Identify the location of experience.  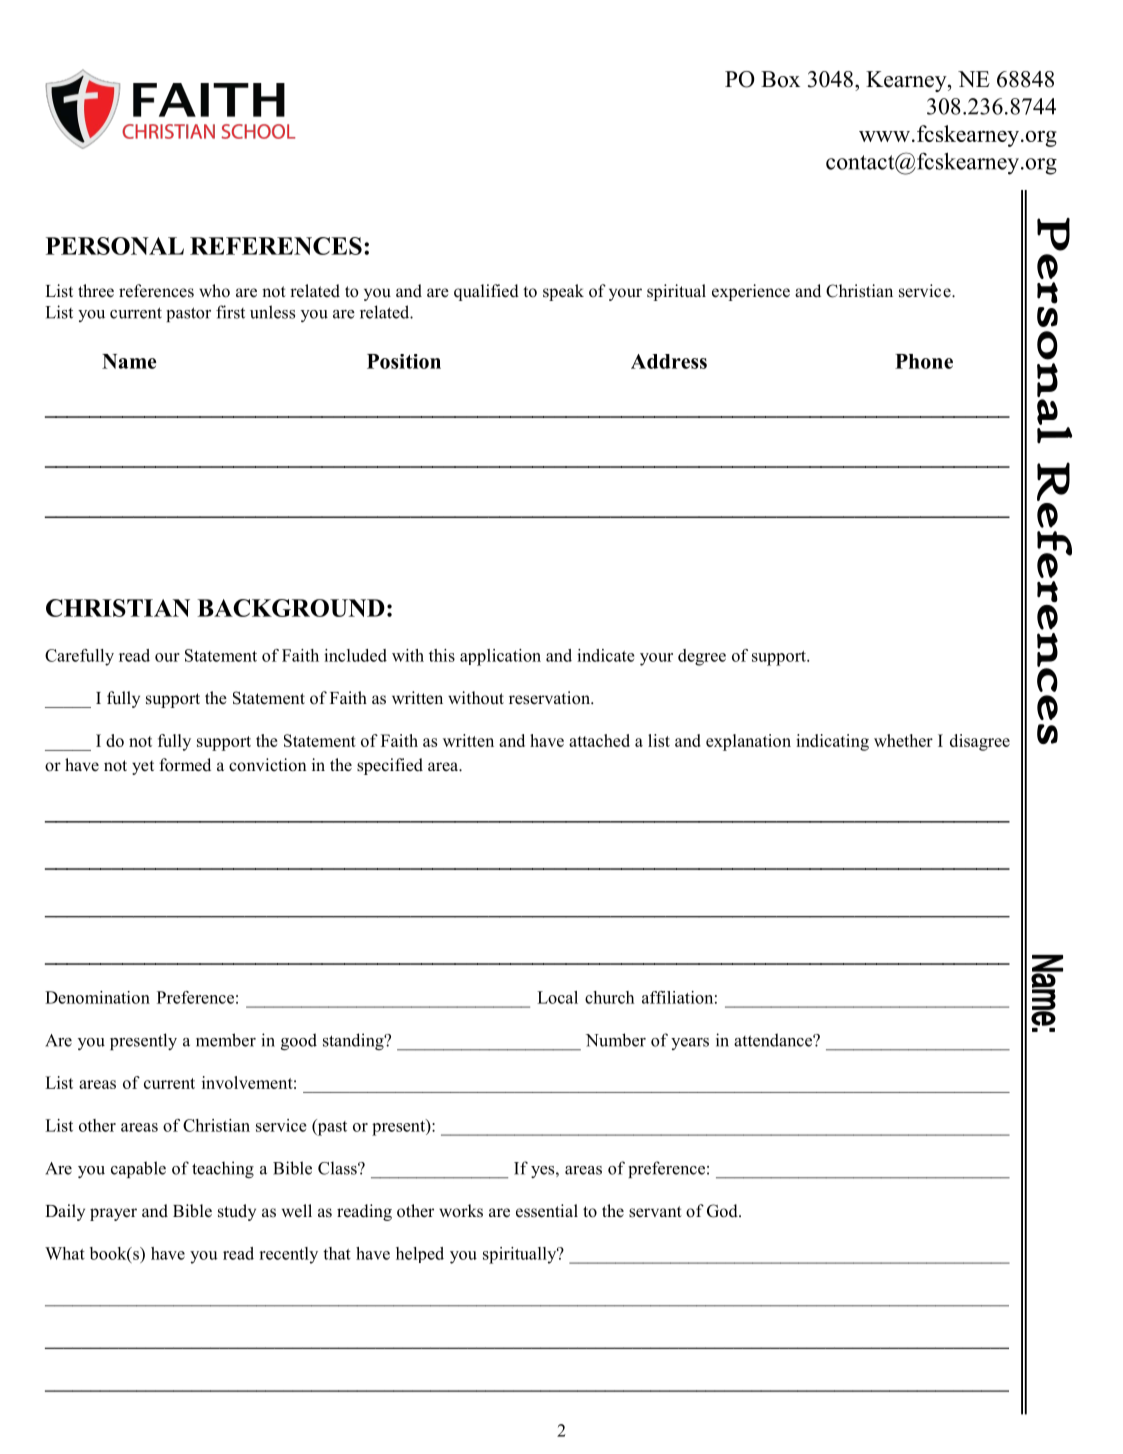
(751, 292).
